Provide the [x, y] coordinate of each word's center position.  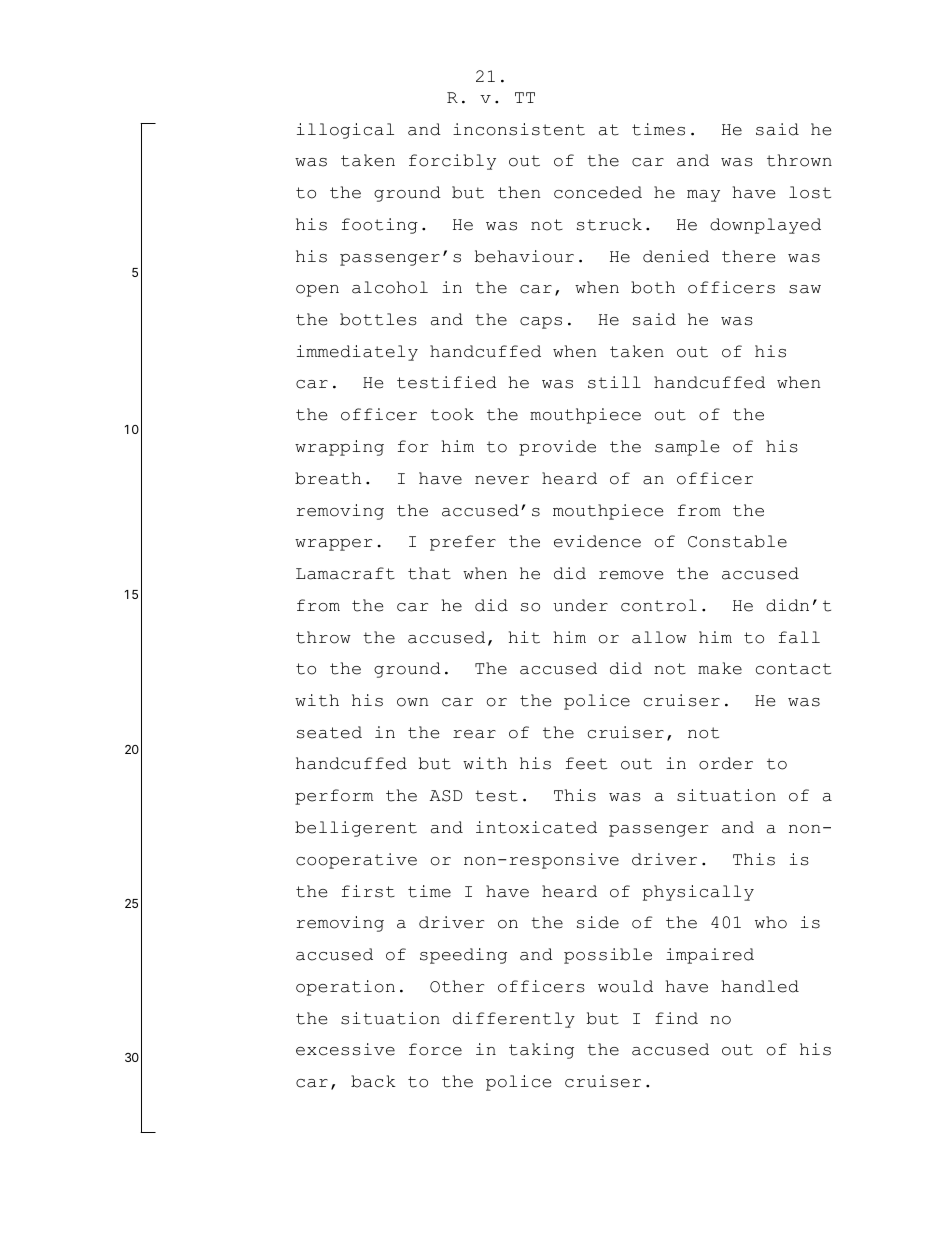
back [373, 1081]
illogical [345, 131]
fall [799, 637]
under [580, 605]
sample [687, 448]
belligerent [356, 829]
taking [541, 1051]
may [703, 196]
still [614, 382]
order [726, 763]
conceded [598, 192]
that [429, 573]
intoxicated [536, 827]
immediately [357, 353]
